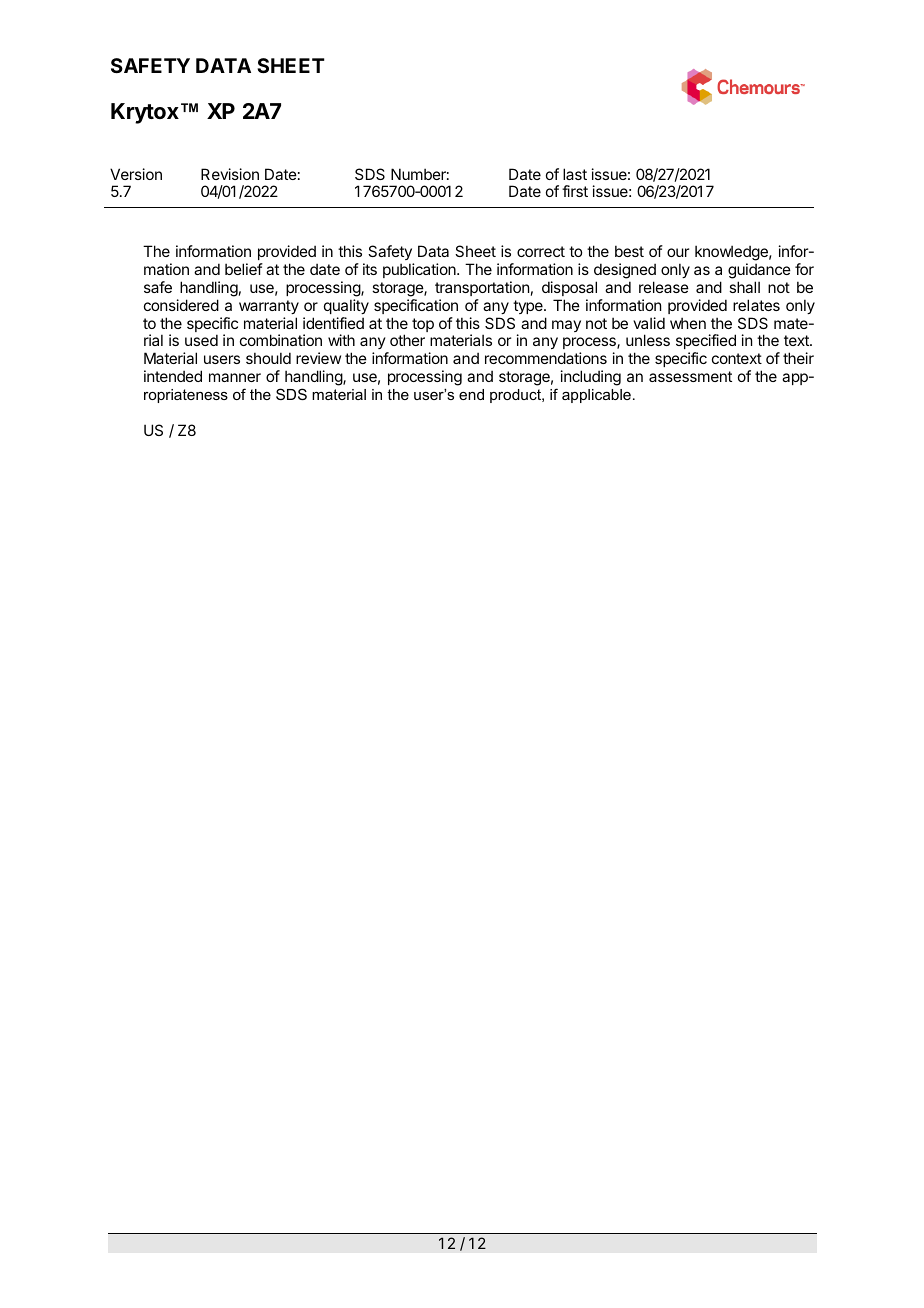 The width and height of the image is (924, 1308). What do you see at coordinates (744, 287) in the image?
I see `shall` at bounding box center [744, 287].
